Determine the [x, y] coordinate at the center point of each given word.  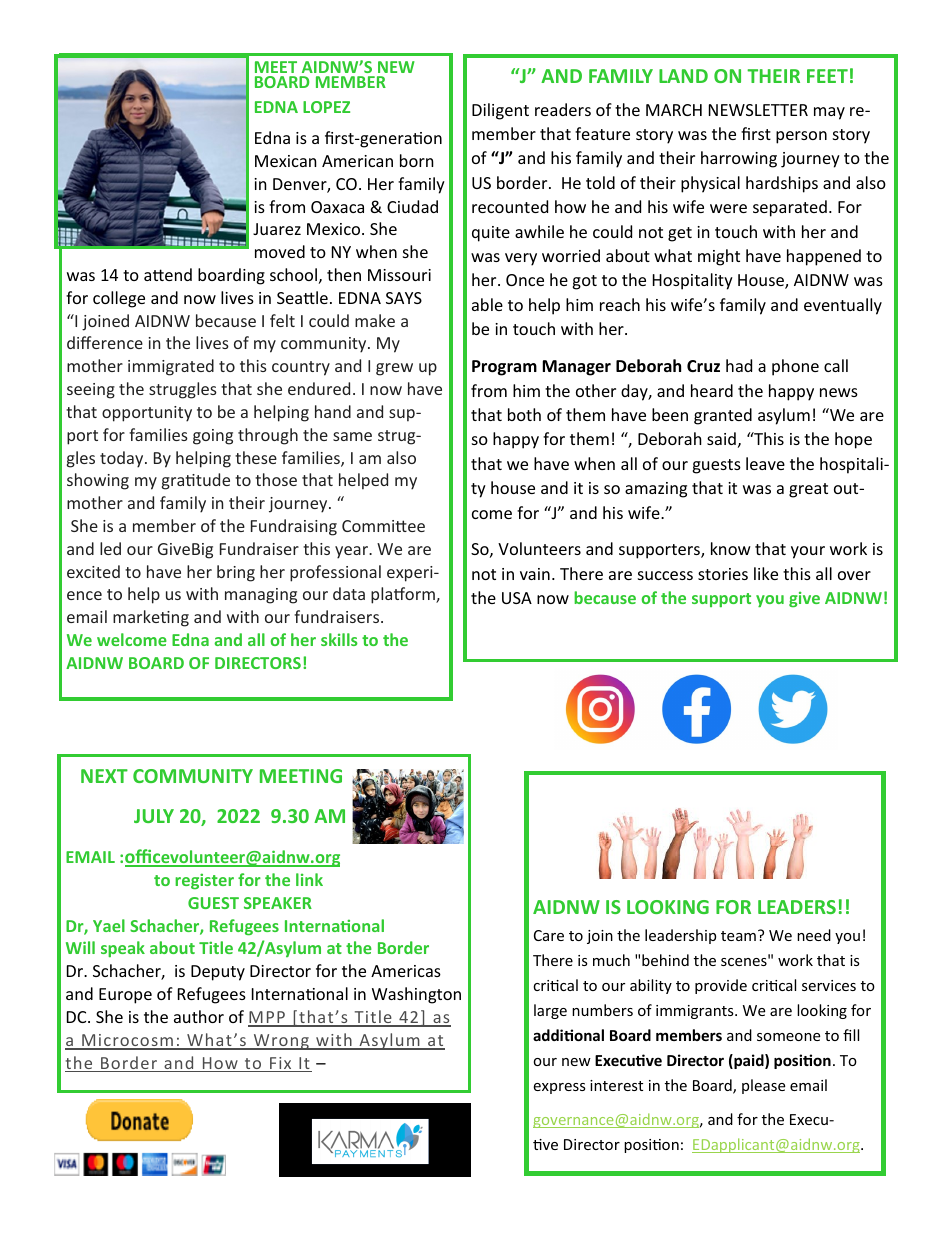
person [801, 137]
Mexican [286, 161]
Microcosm [127, 1041]
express [559, 1088]
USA [517, 598]
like [766, 573]
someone [788, 1037]
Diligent [500, 111]
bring [236, 573]
